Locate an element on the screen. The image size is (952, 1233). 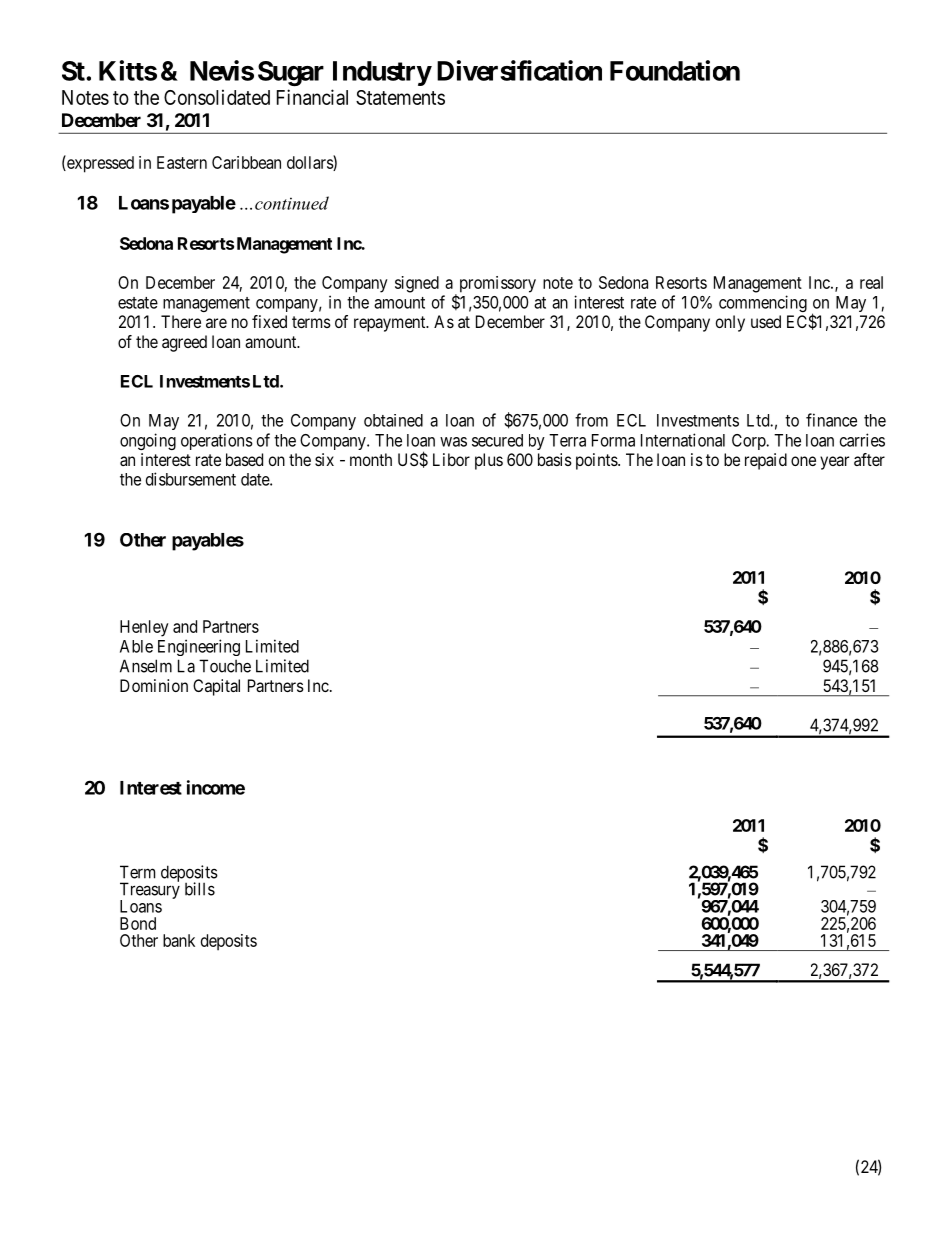
repaid is located at coordinates (766, 461).
